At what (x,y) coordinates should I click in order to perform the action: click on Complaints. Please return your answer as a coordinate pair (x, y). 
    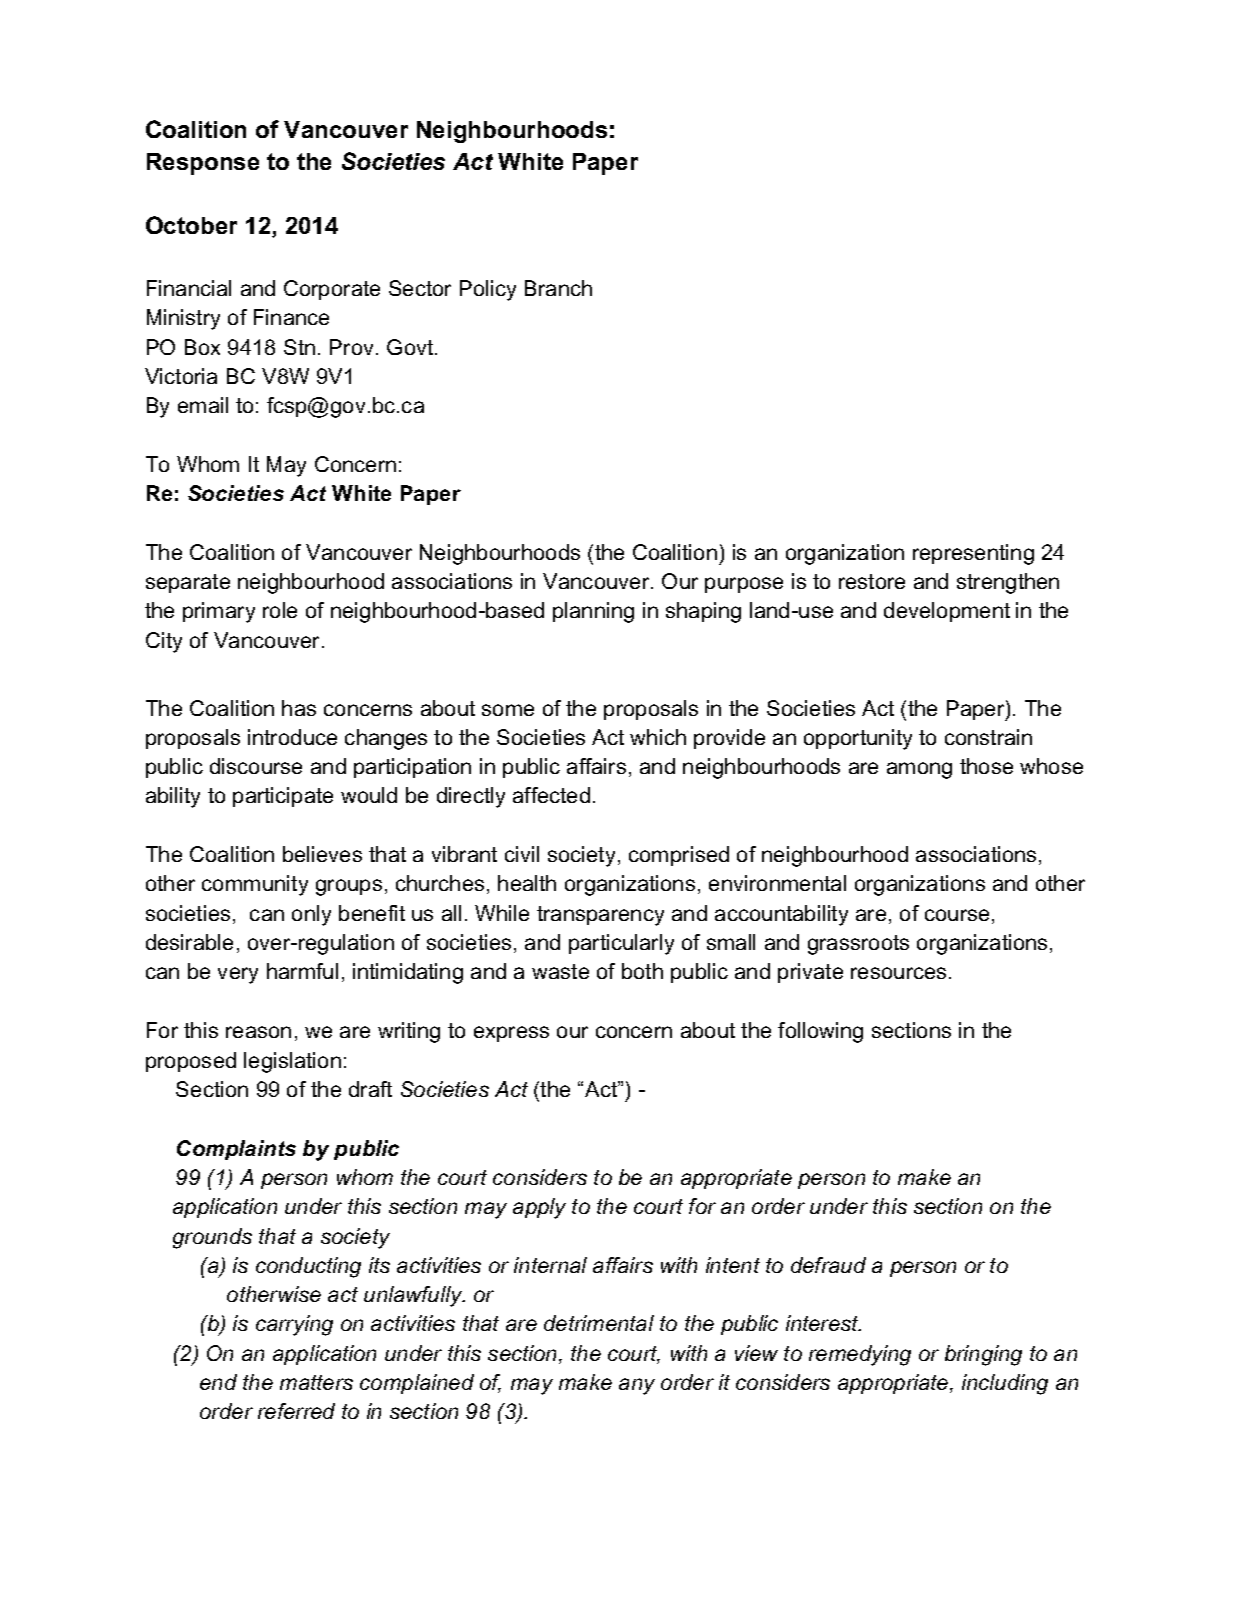
    Looking at the image, I should click on (236, 1150).
